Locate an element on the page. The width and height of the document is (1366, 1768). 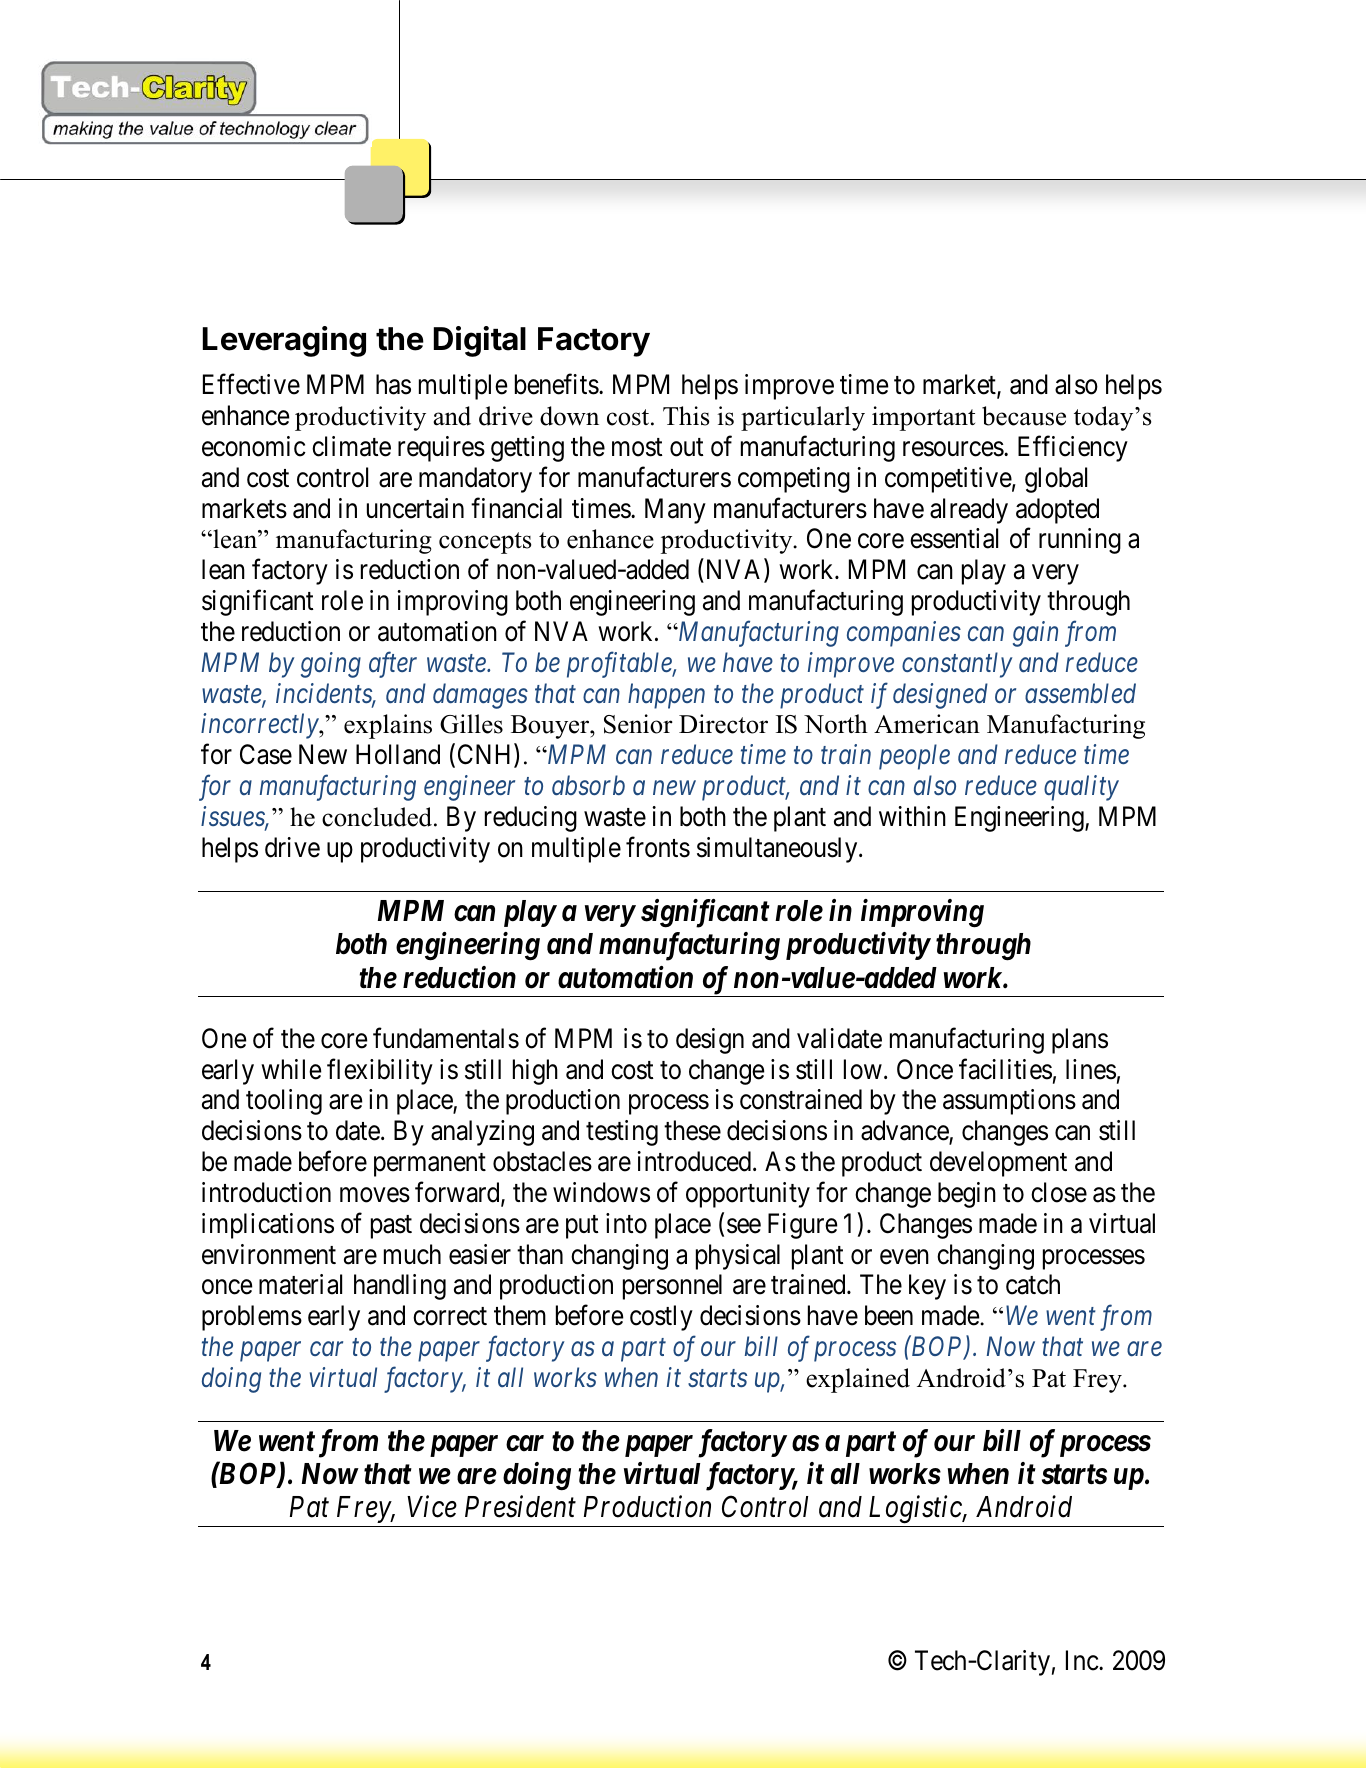
happen is located at coordinates (666, 696).
